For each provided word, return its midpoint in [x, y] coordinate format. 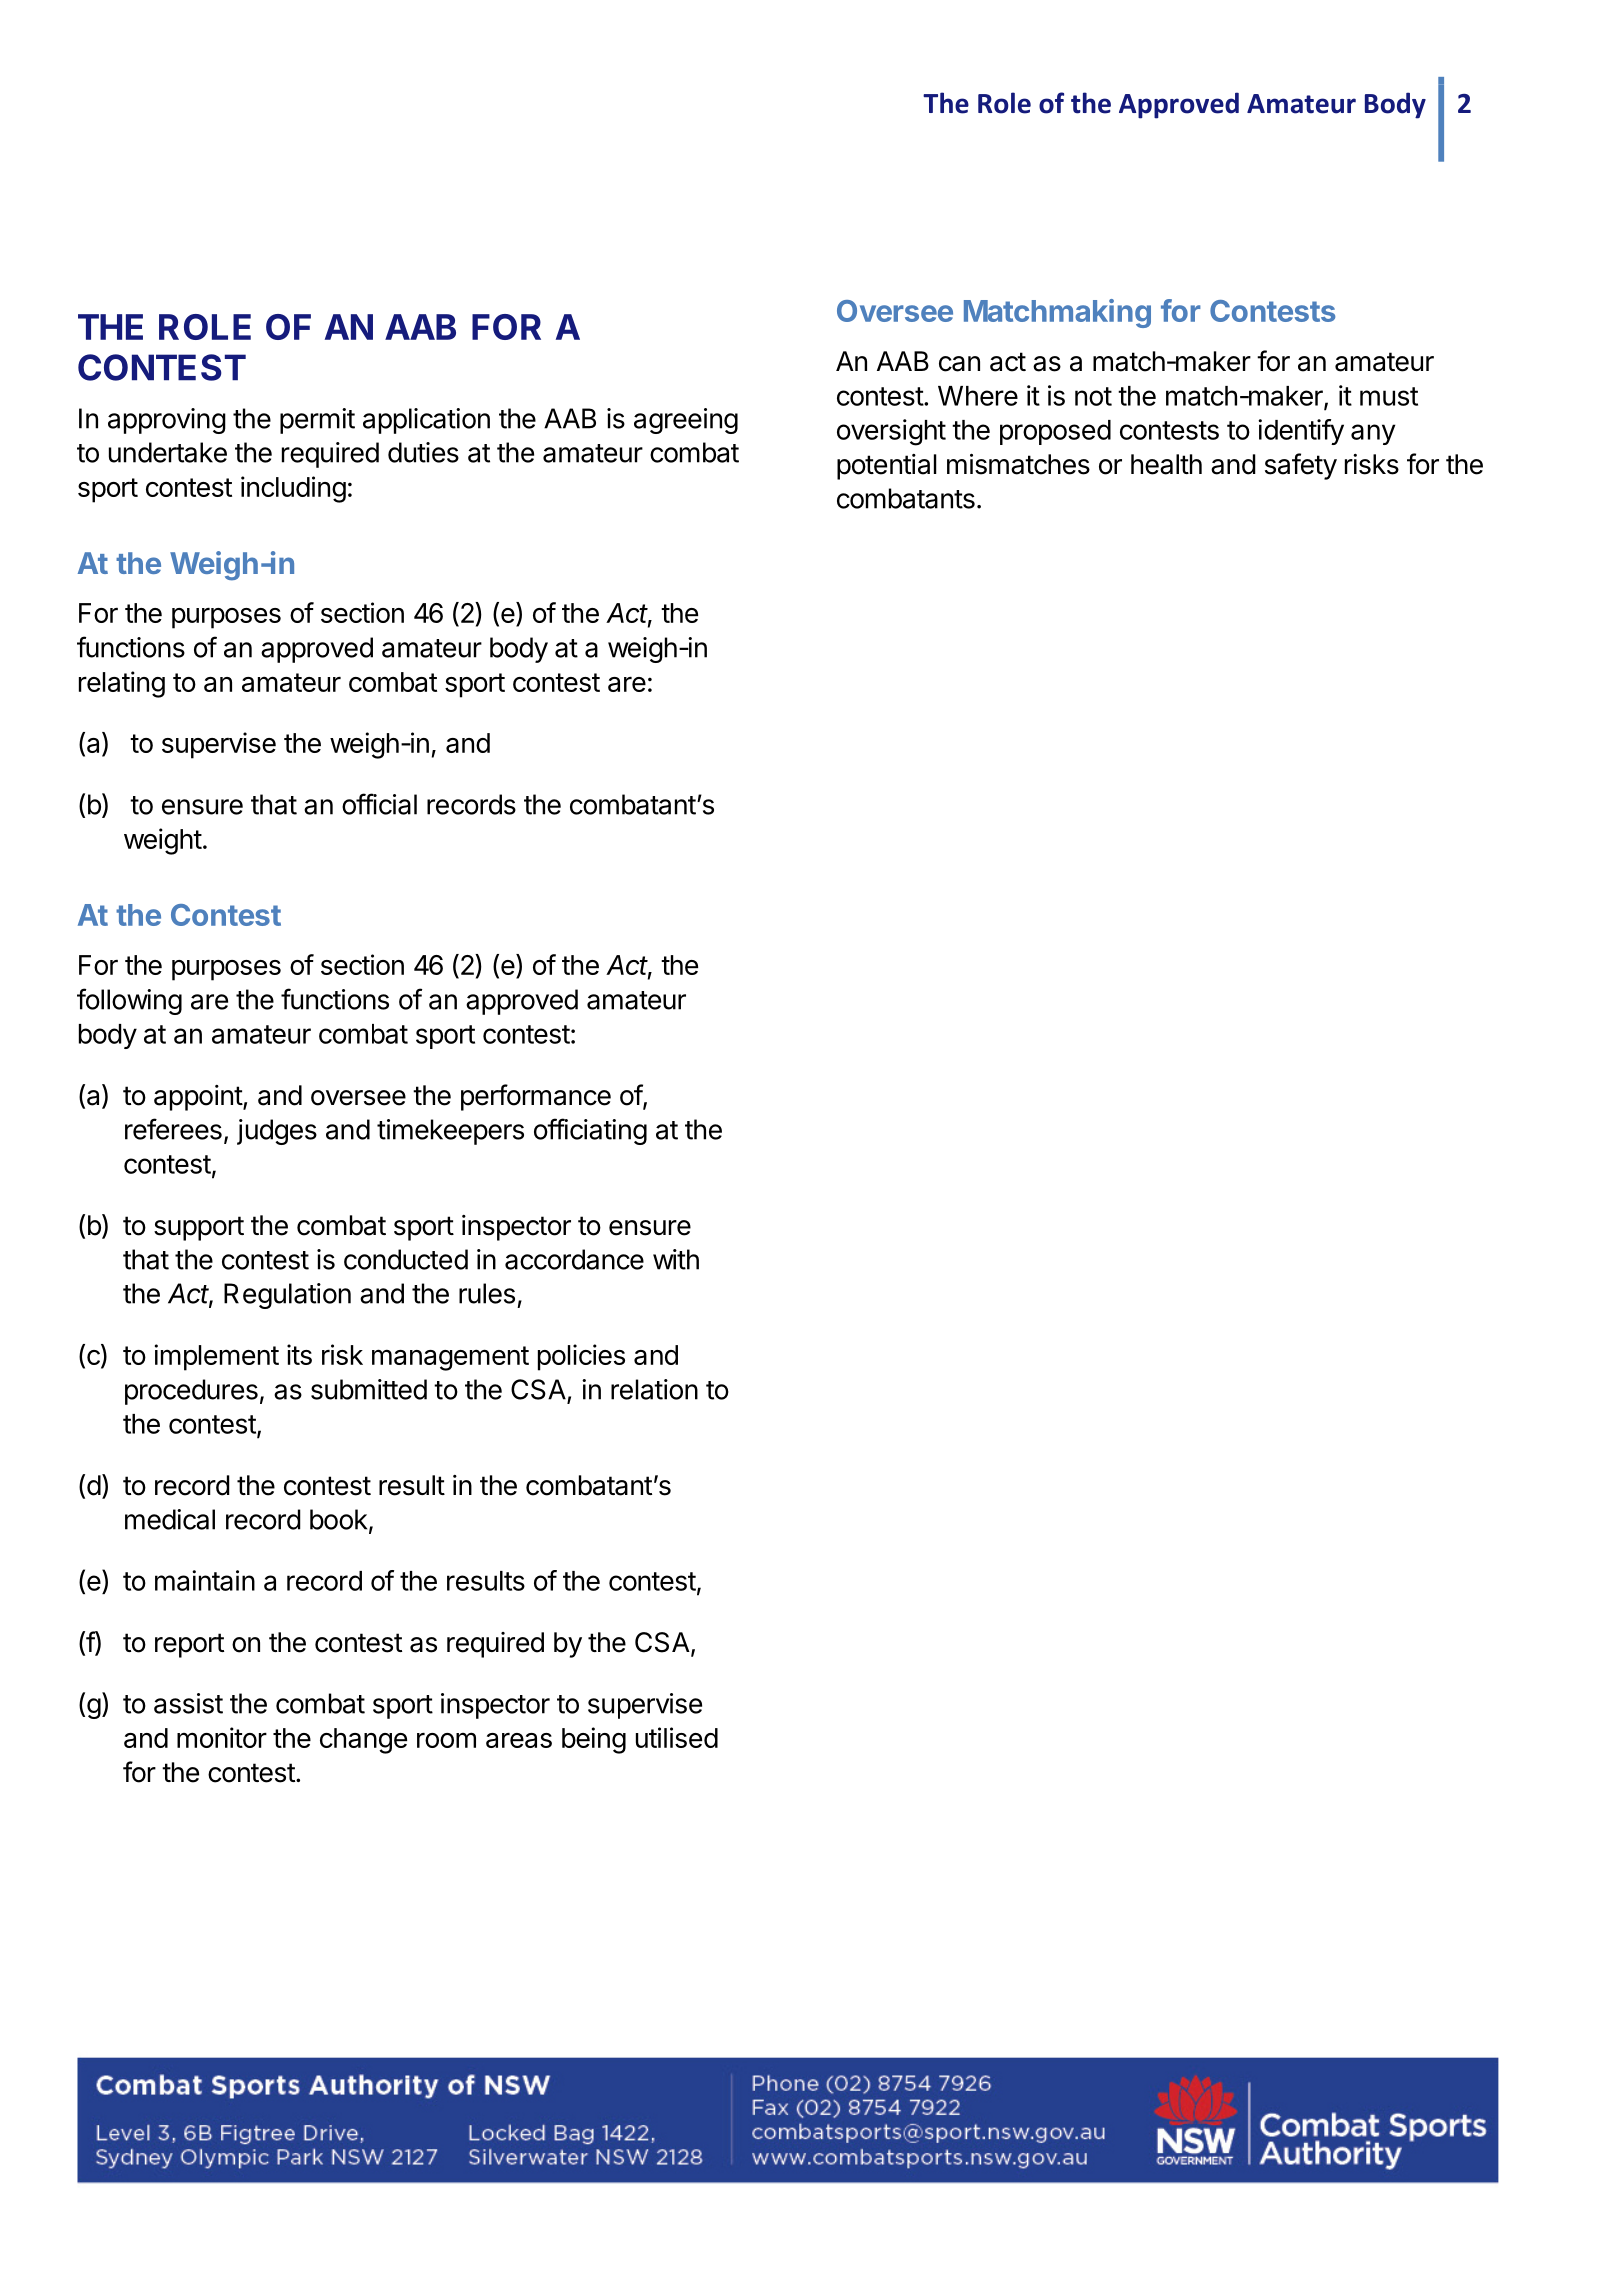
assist [188, 1703]
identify [1301, 432]
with [676, 1259]
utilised [677, 1737]
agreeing [686, 421]
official [379, 804]
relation [654, 1389]
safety [1301, 466]
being [594, 1740]
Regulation [287, 1296]
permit [317, 421]
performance [536, 1097]
